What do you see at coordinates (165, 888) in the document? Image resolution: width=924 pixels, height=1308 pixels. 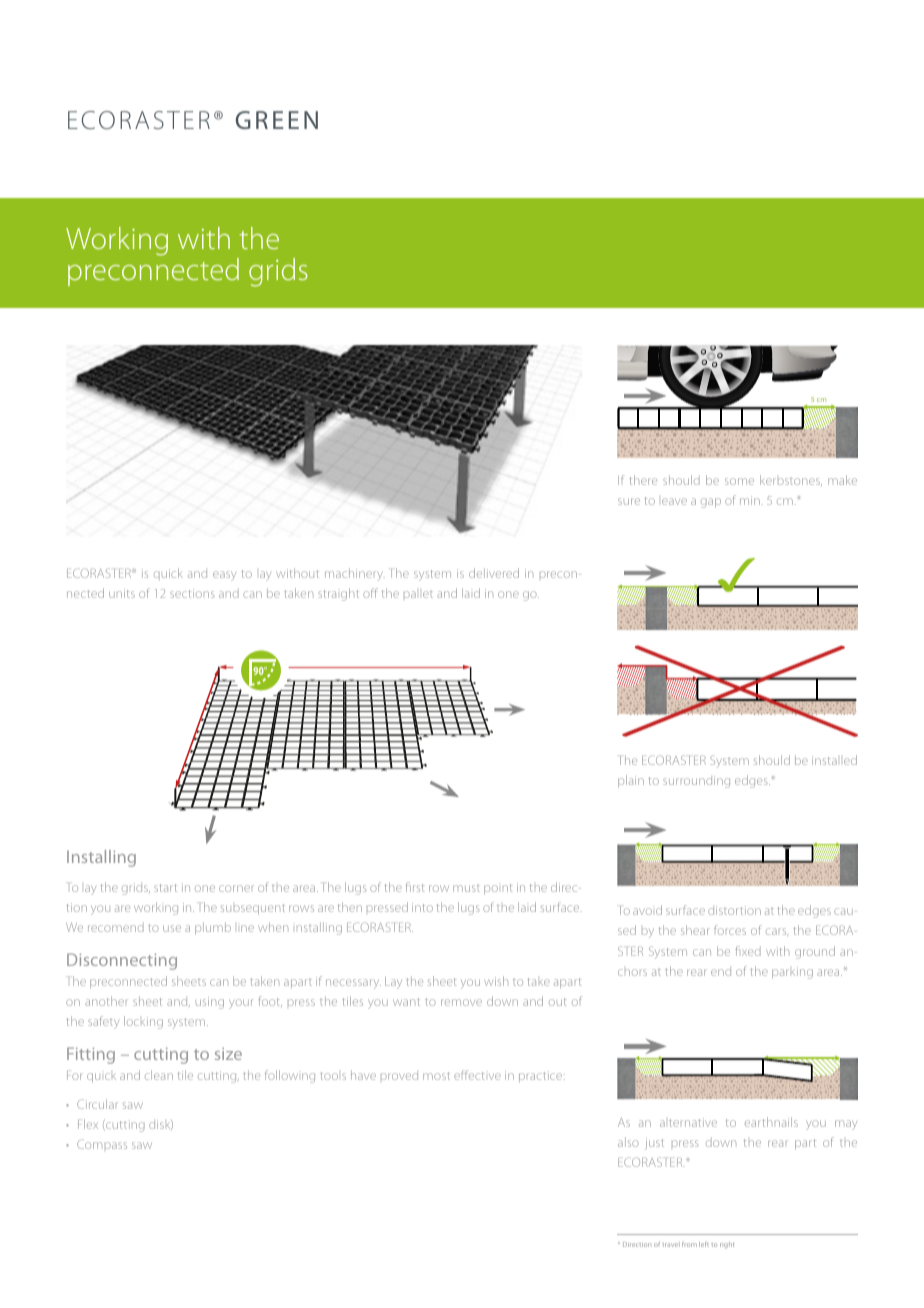 I see `start` at bounding box center [165, 888].
